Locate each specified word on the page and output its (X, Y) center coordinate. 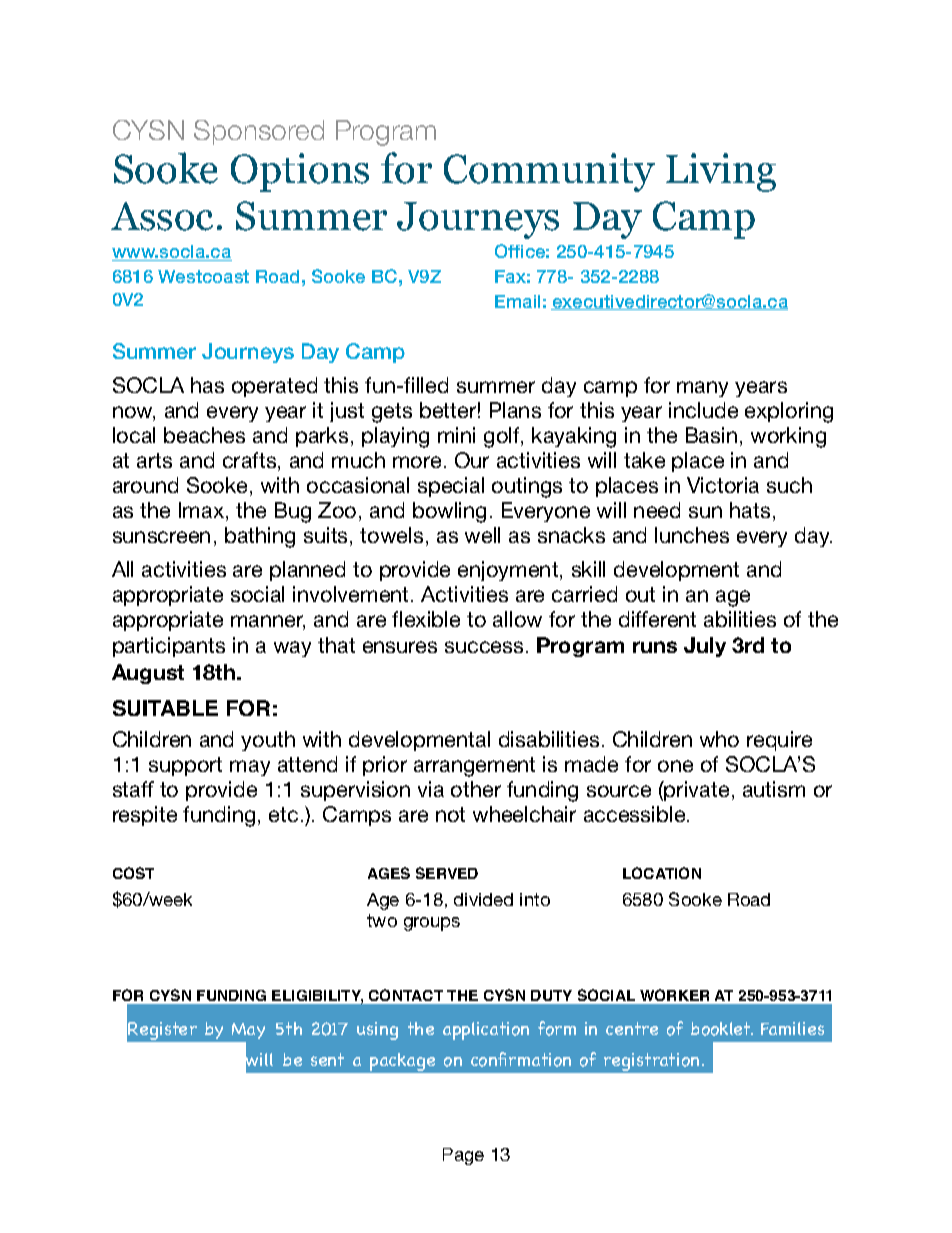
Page (463, 1156)
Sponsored (259, 132)
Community (549, 172)
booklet (722, 1029)
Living (721, 172)
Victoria (723, 485)
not (450, 814)
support (185, 766)
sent (327, 1059)
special (451, 487)
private (696, 791)
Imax (203, 511)
